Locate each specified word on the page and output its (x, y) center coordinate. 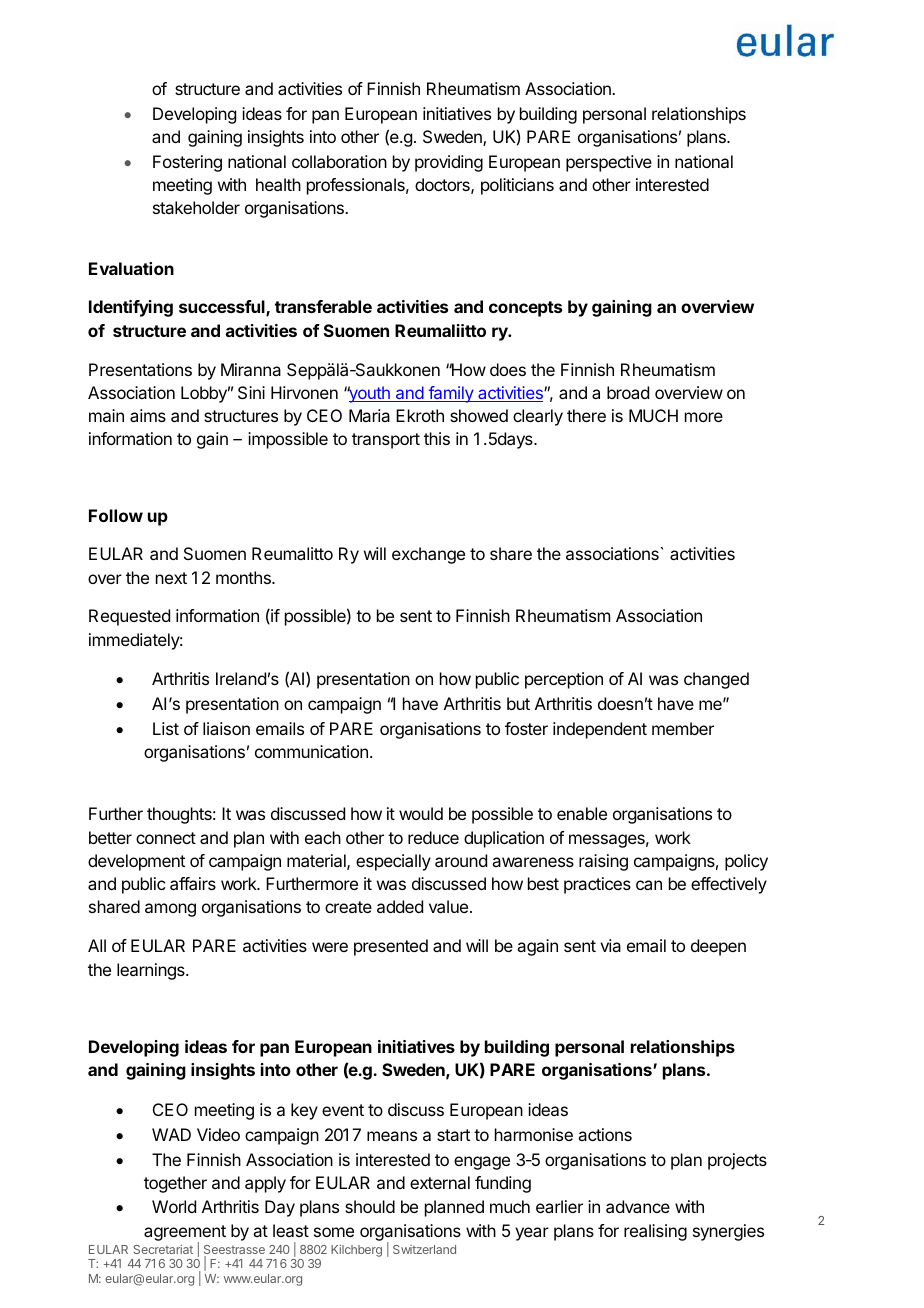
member (683, 728)
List (166, 728)
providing (449, 163)
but (518, 703)
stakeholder (196, 207)
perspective (609, 163)
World (174, 1206)
